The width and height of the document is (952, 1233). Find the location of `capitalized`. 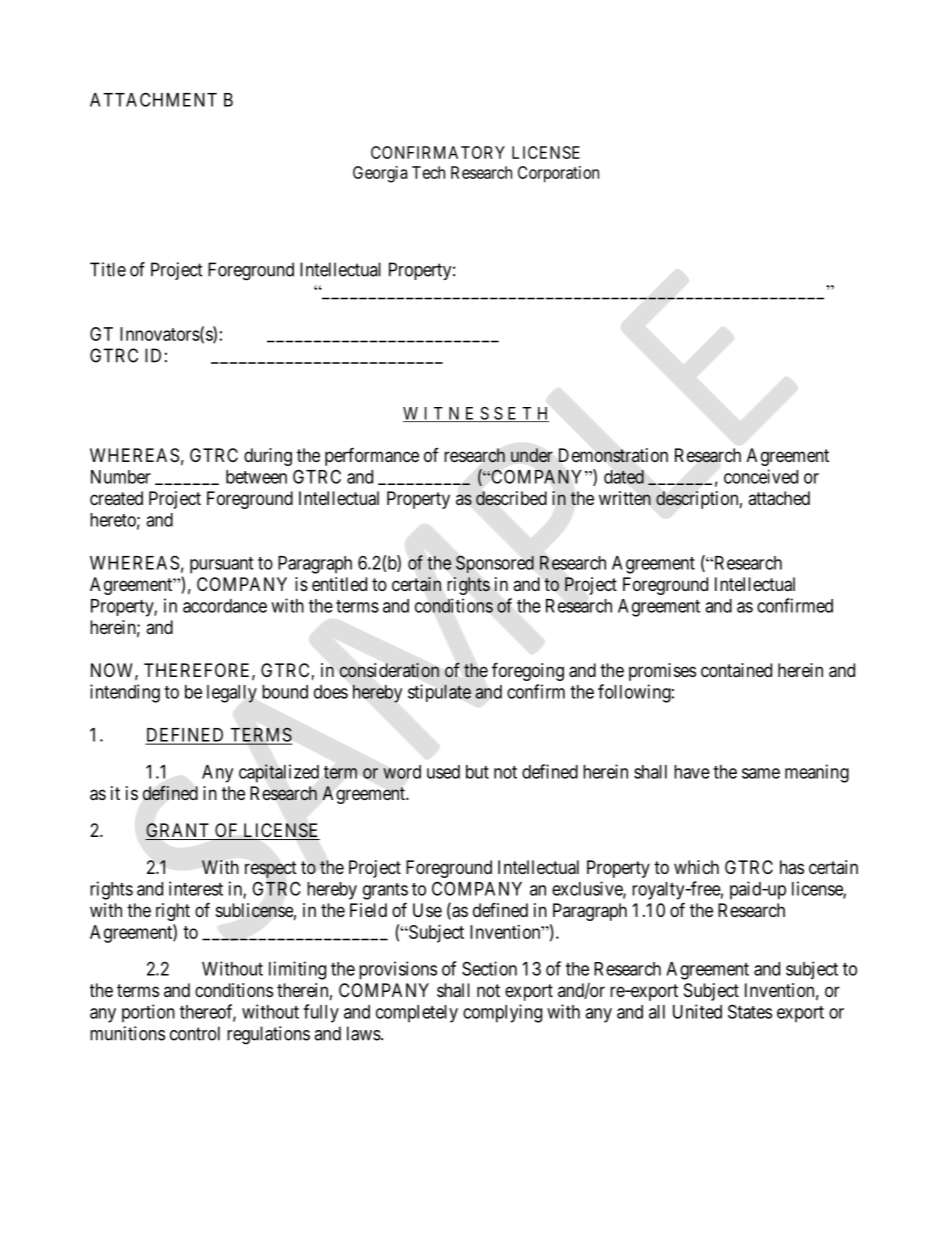

capitalized is located at coordinates (279, 773).
